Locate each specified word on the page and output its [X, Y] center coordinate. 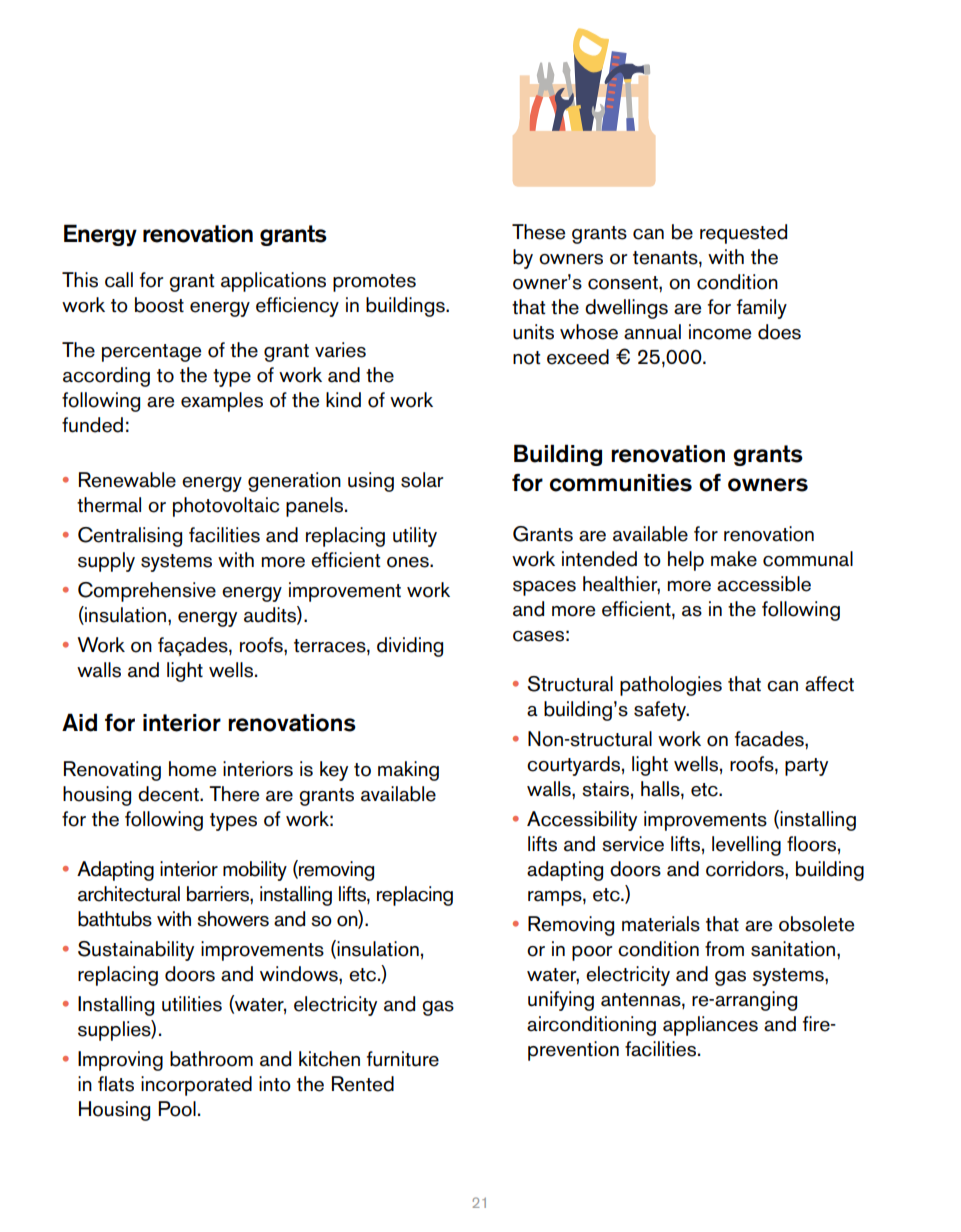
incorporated [196, 1086]
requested [743, 234]
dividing [410, 647]
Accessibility [582, 821]
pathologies [671, 686]
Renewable [127, 480]
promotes [374, 283]
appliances [710, 1026]
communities [621, 483]
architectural [129, 894]
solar [422, 480]
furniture [403, 1059]
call [119, 280]
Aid [79, 722]
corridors [746, 869]
